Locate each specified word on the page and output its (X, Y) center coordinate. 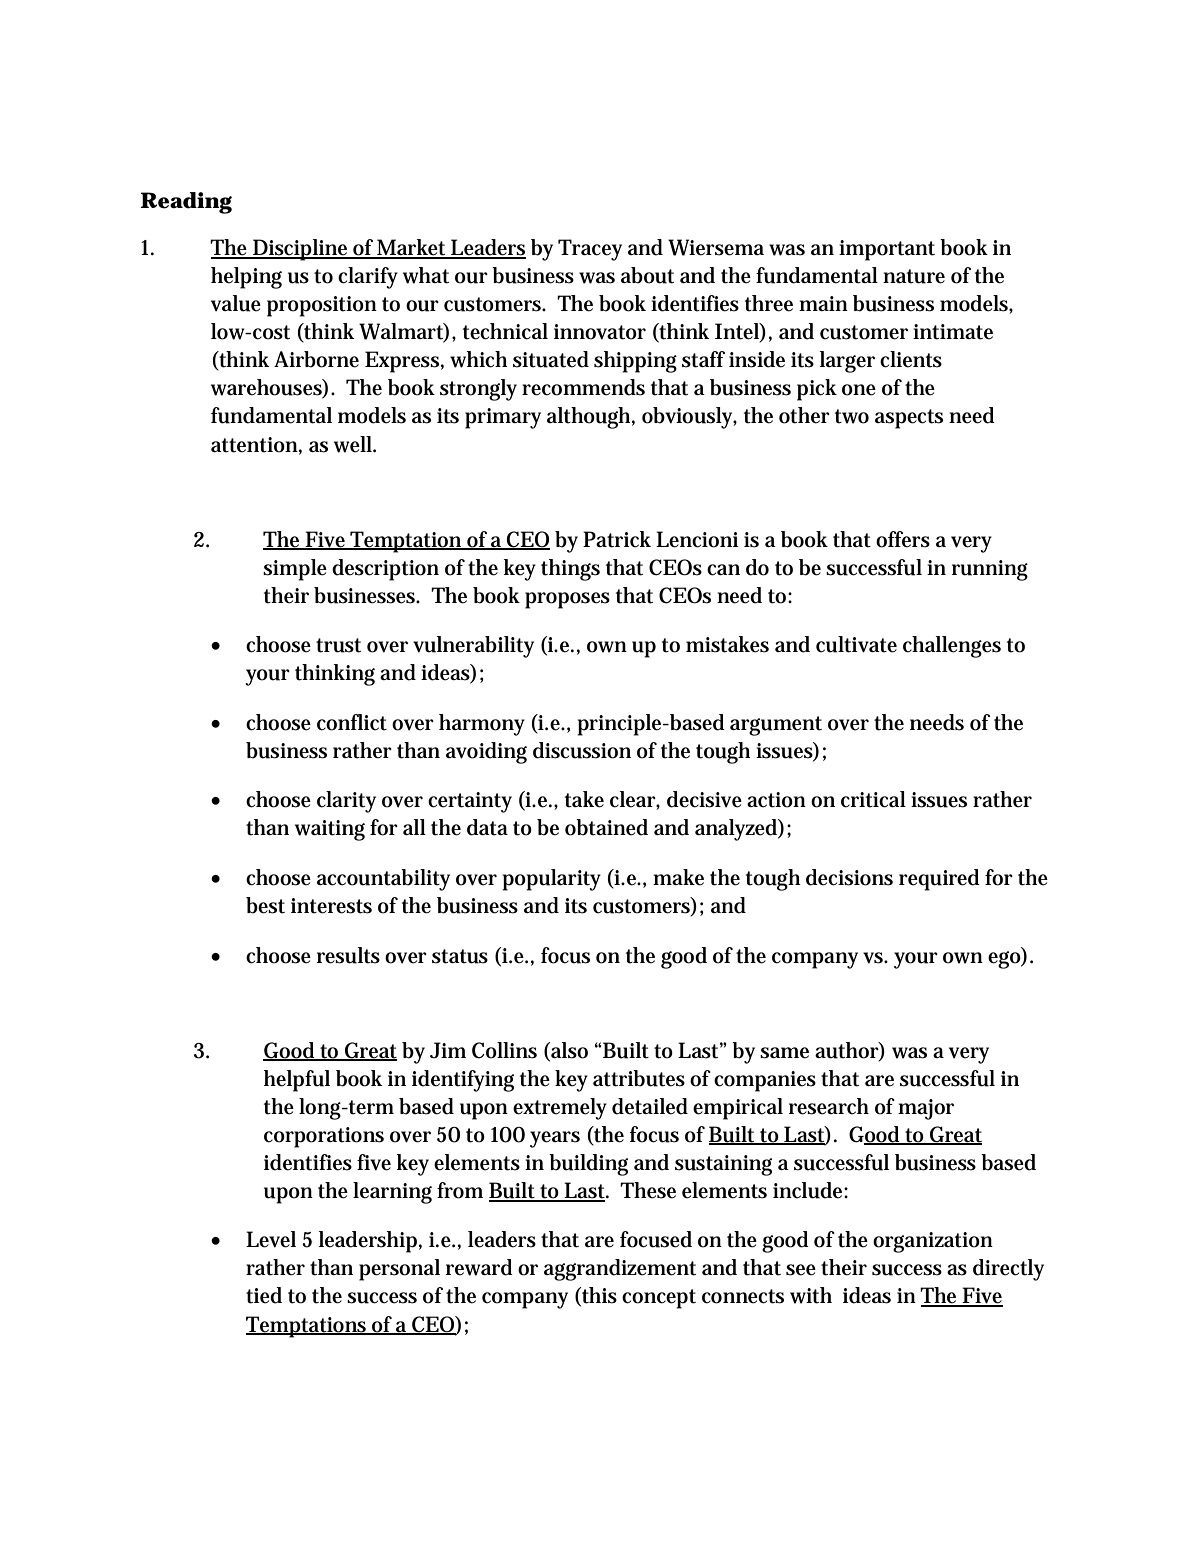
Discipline (301, 250)
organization (933, 1242)
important (887, 250)
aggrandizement (620, 1270)
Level (271, 1239)
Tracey (590, 250)
